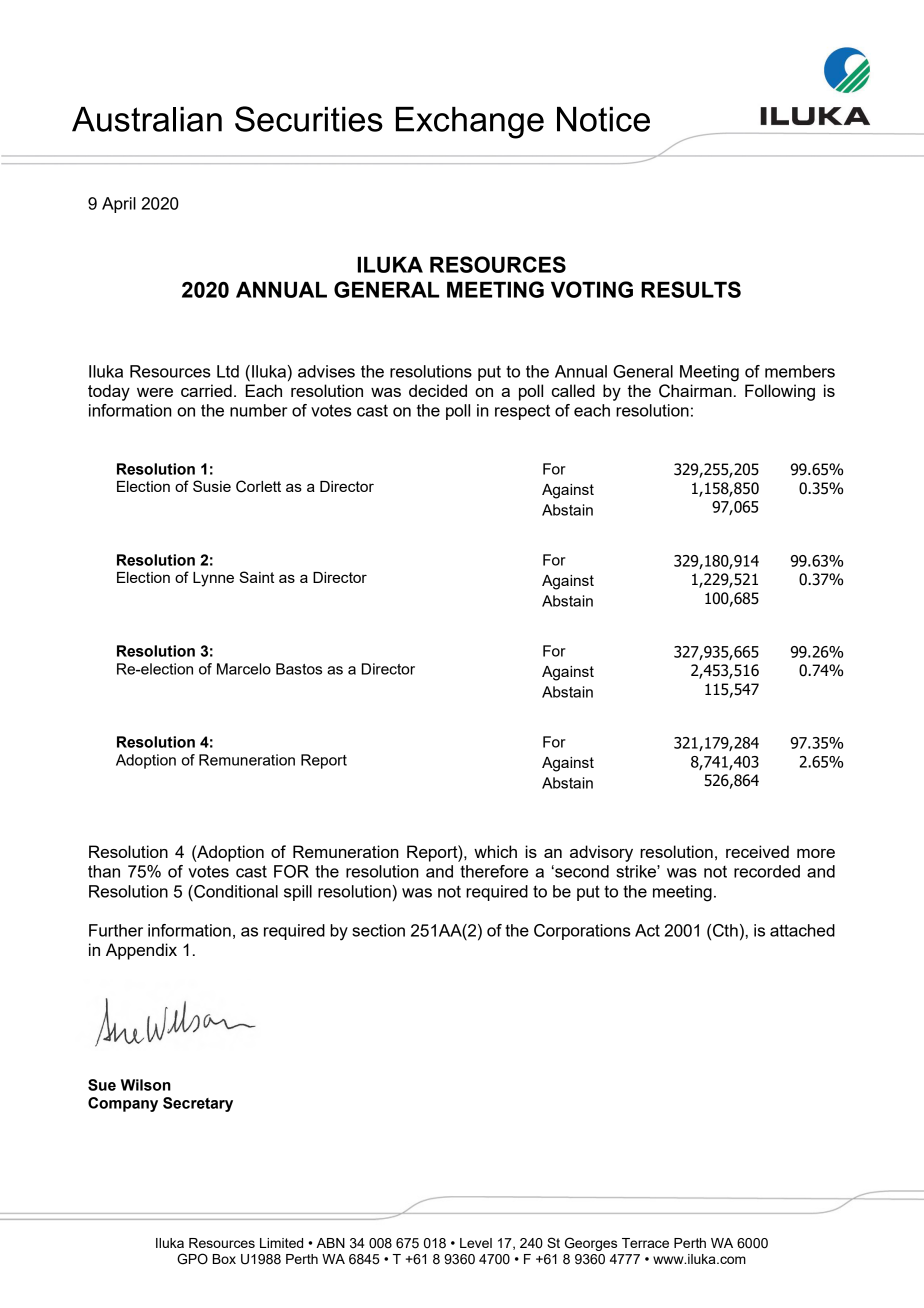 The height and width of the screenshot is (1308, 924). I want to click on Level, so click(476, 1243).
